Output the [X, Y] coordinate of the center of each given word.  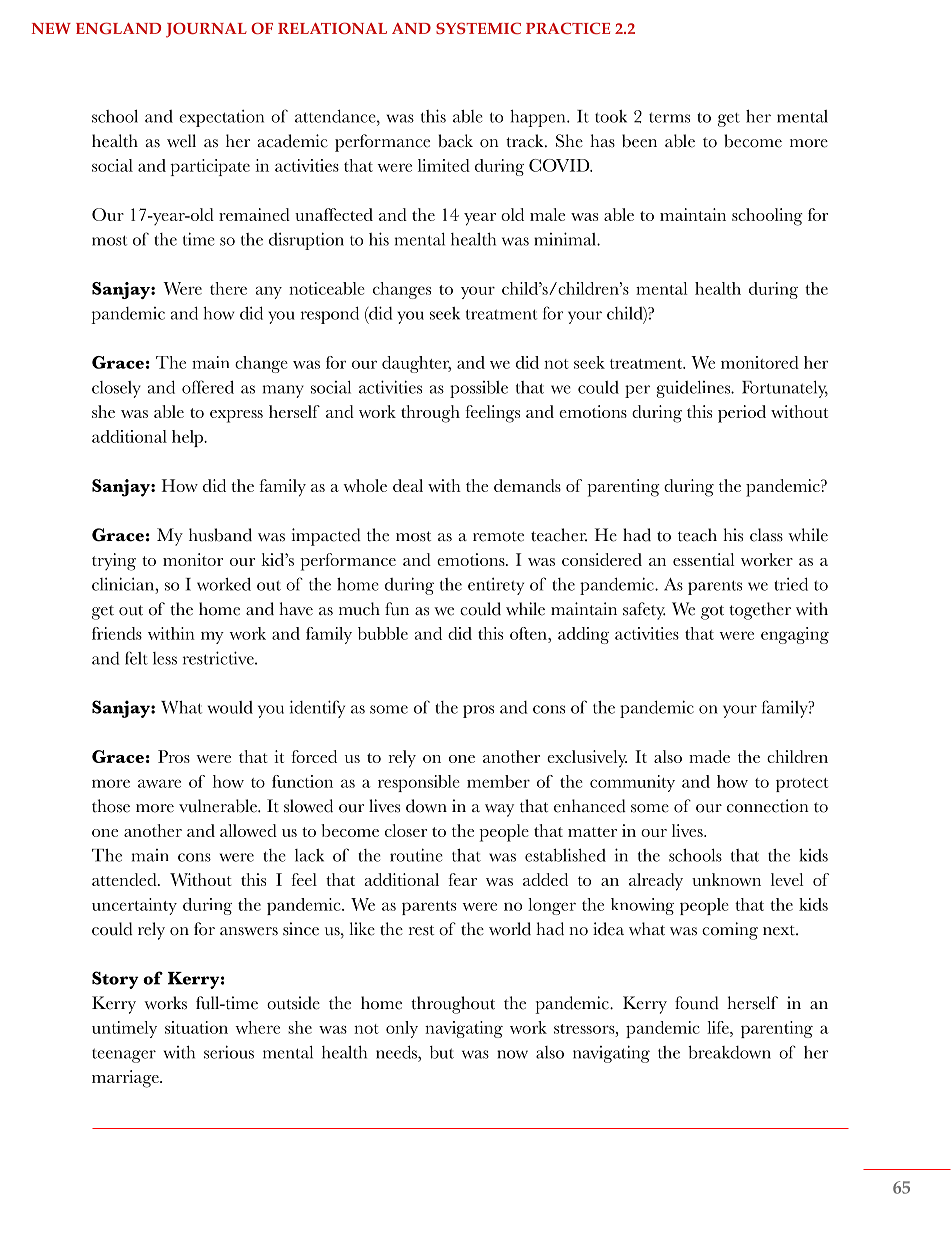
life [719, 1027]
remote [498, 536]
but [442, 1052]
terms [669, 117]
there [228, 288]
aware [159, 783]
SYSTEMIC [478, 28]
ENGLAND [118, 28]
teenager [124, 1055]
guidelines [694, 389]
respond [330, 315]
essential [703, 559]
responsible [419, 783]
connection [768, 806]
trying [114, 562]
